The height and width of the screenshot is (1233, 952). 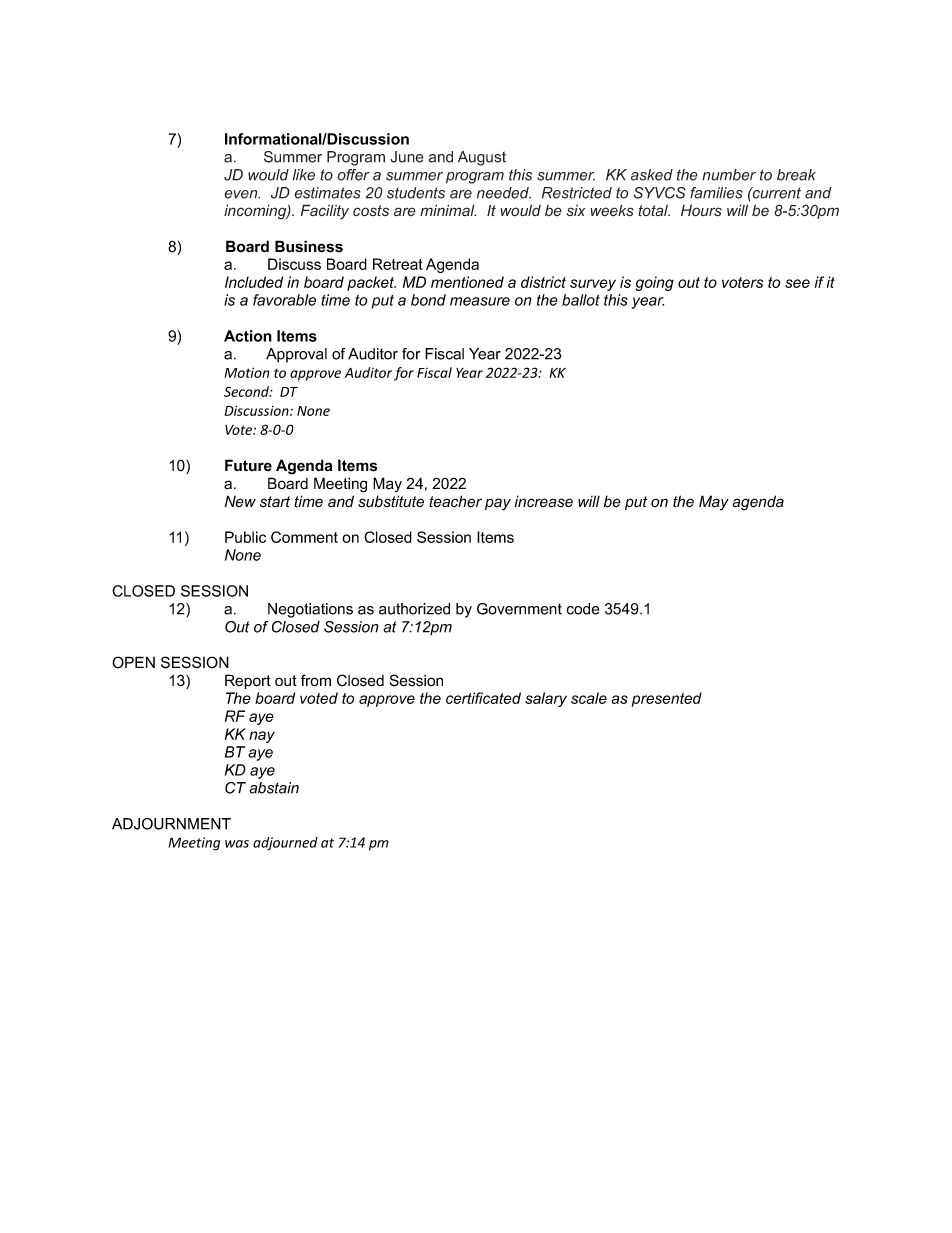 I want to click on like, so click(x=304, y=175).
